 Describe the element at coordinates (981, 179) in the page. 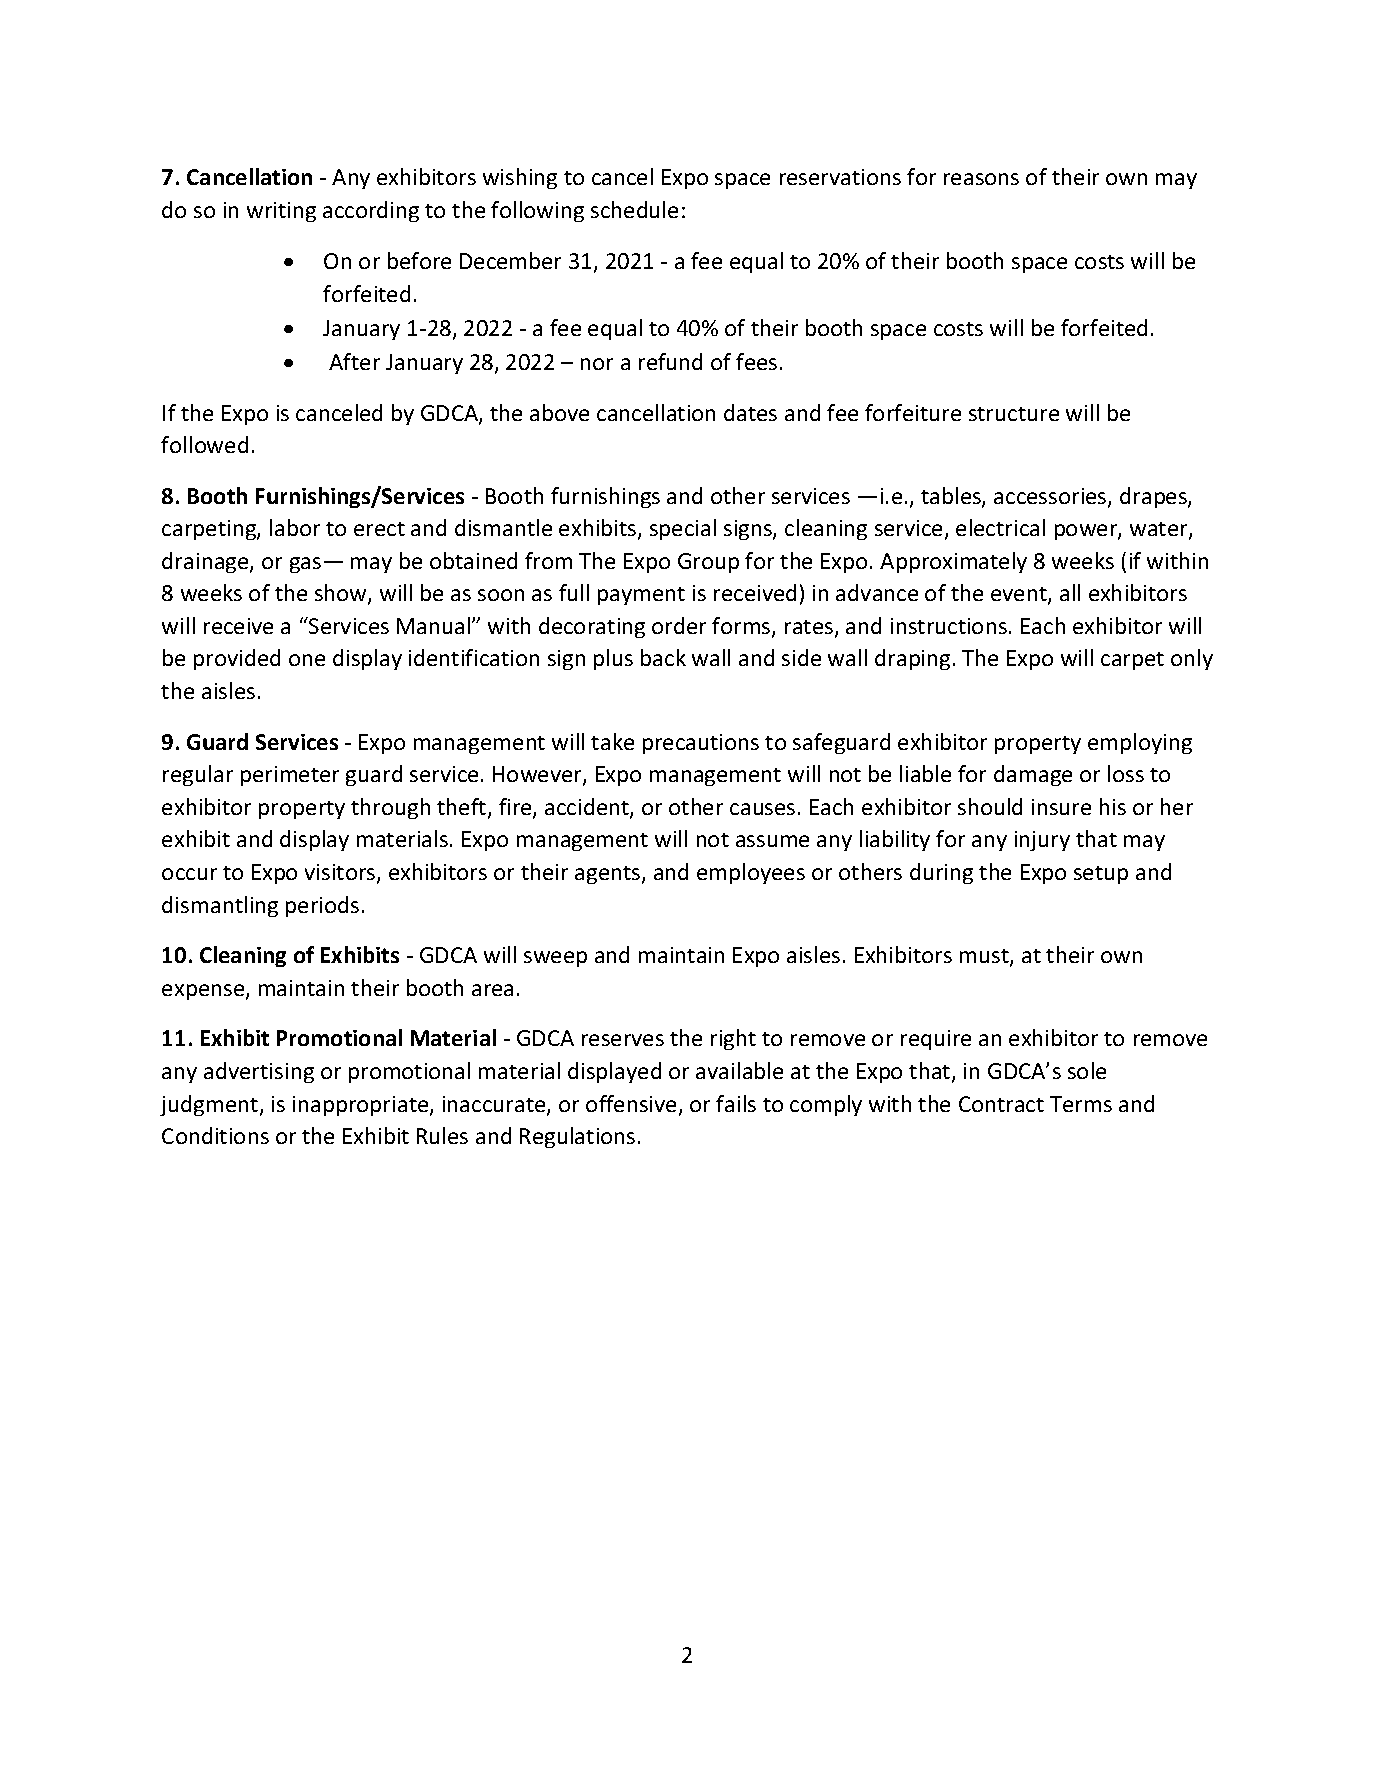

I see `reasons` at that location.
